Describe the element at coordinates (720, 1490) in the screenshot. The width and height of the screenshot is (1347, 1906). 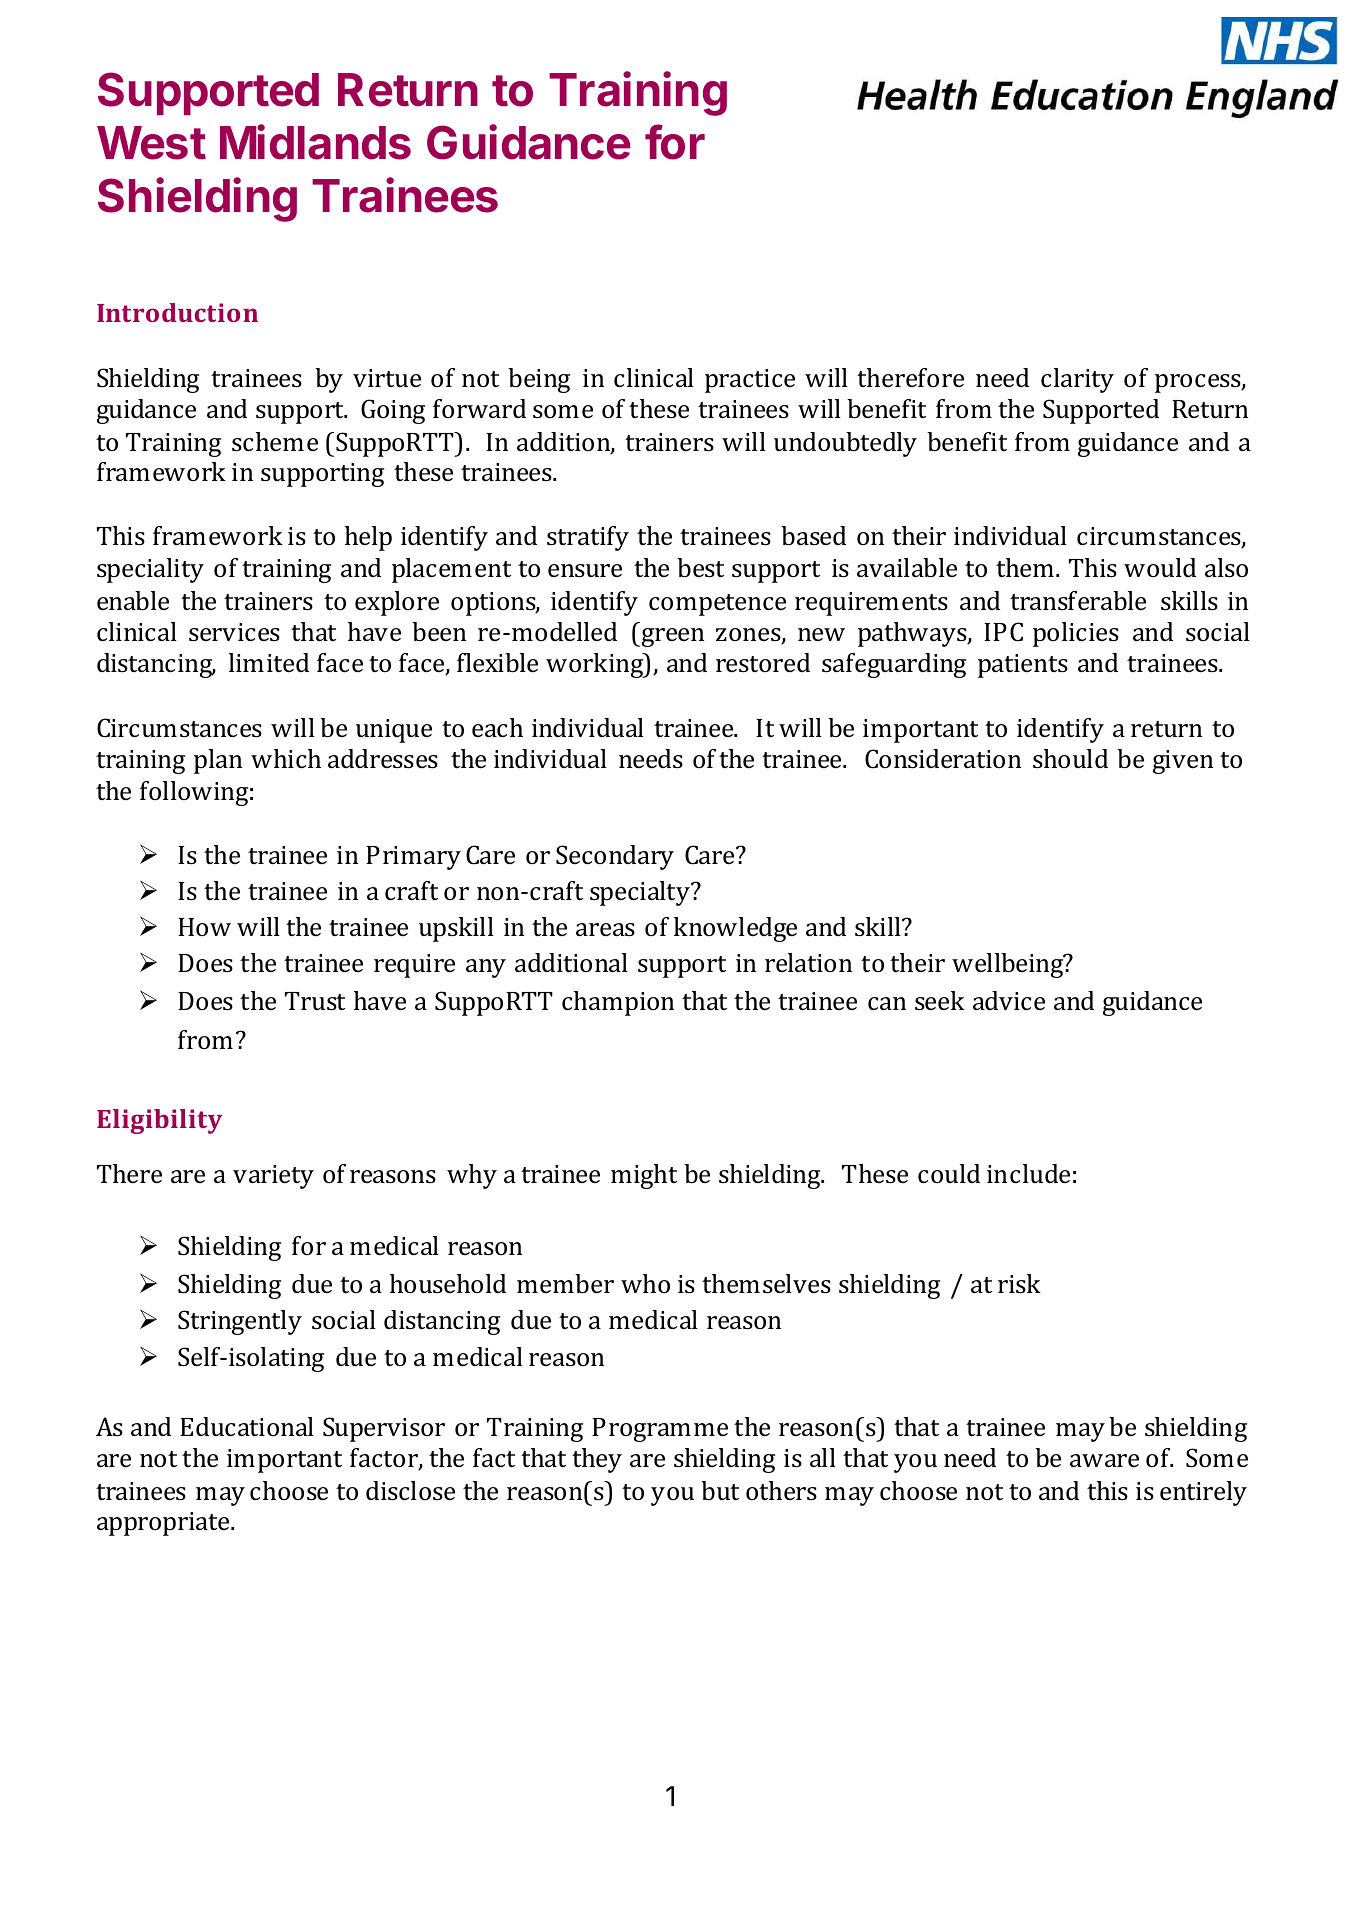
I see `but` at that location.
